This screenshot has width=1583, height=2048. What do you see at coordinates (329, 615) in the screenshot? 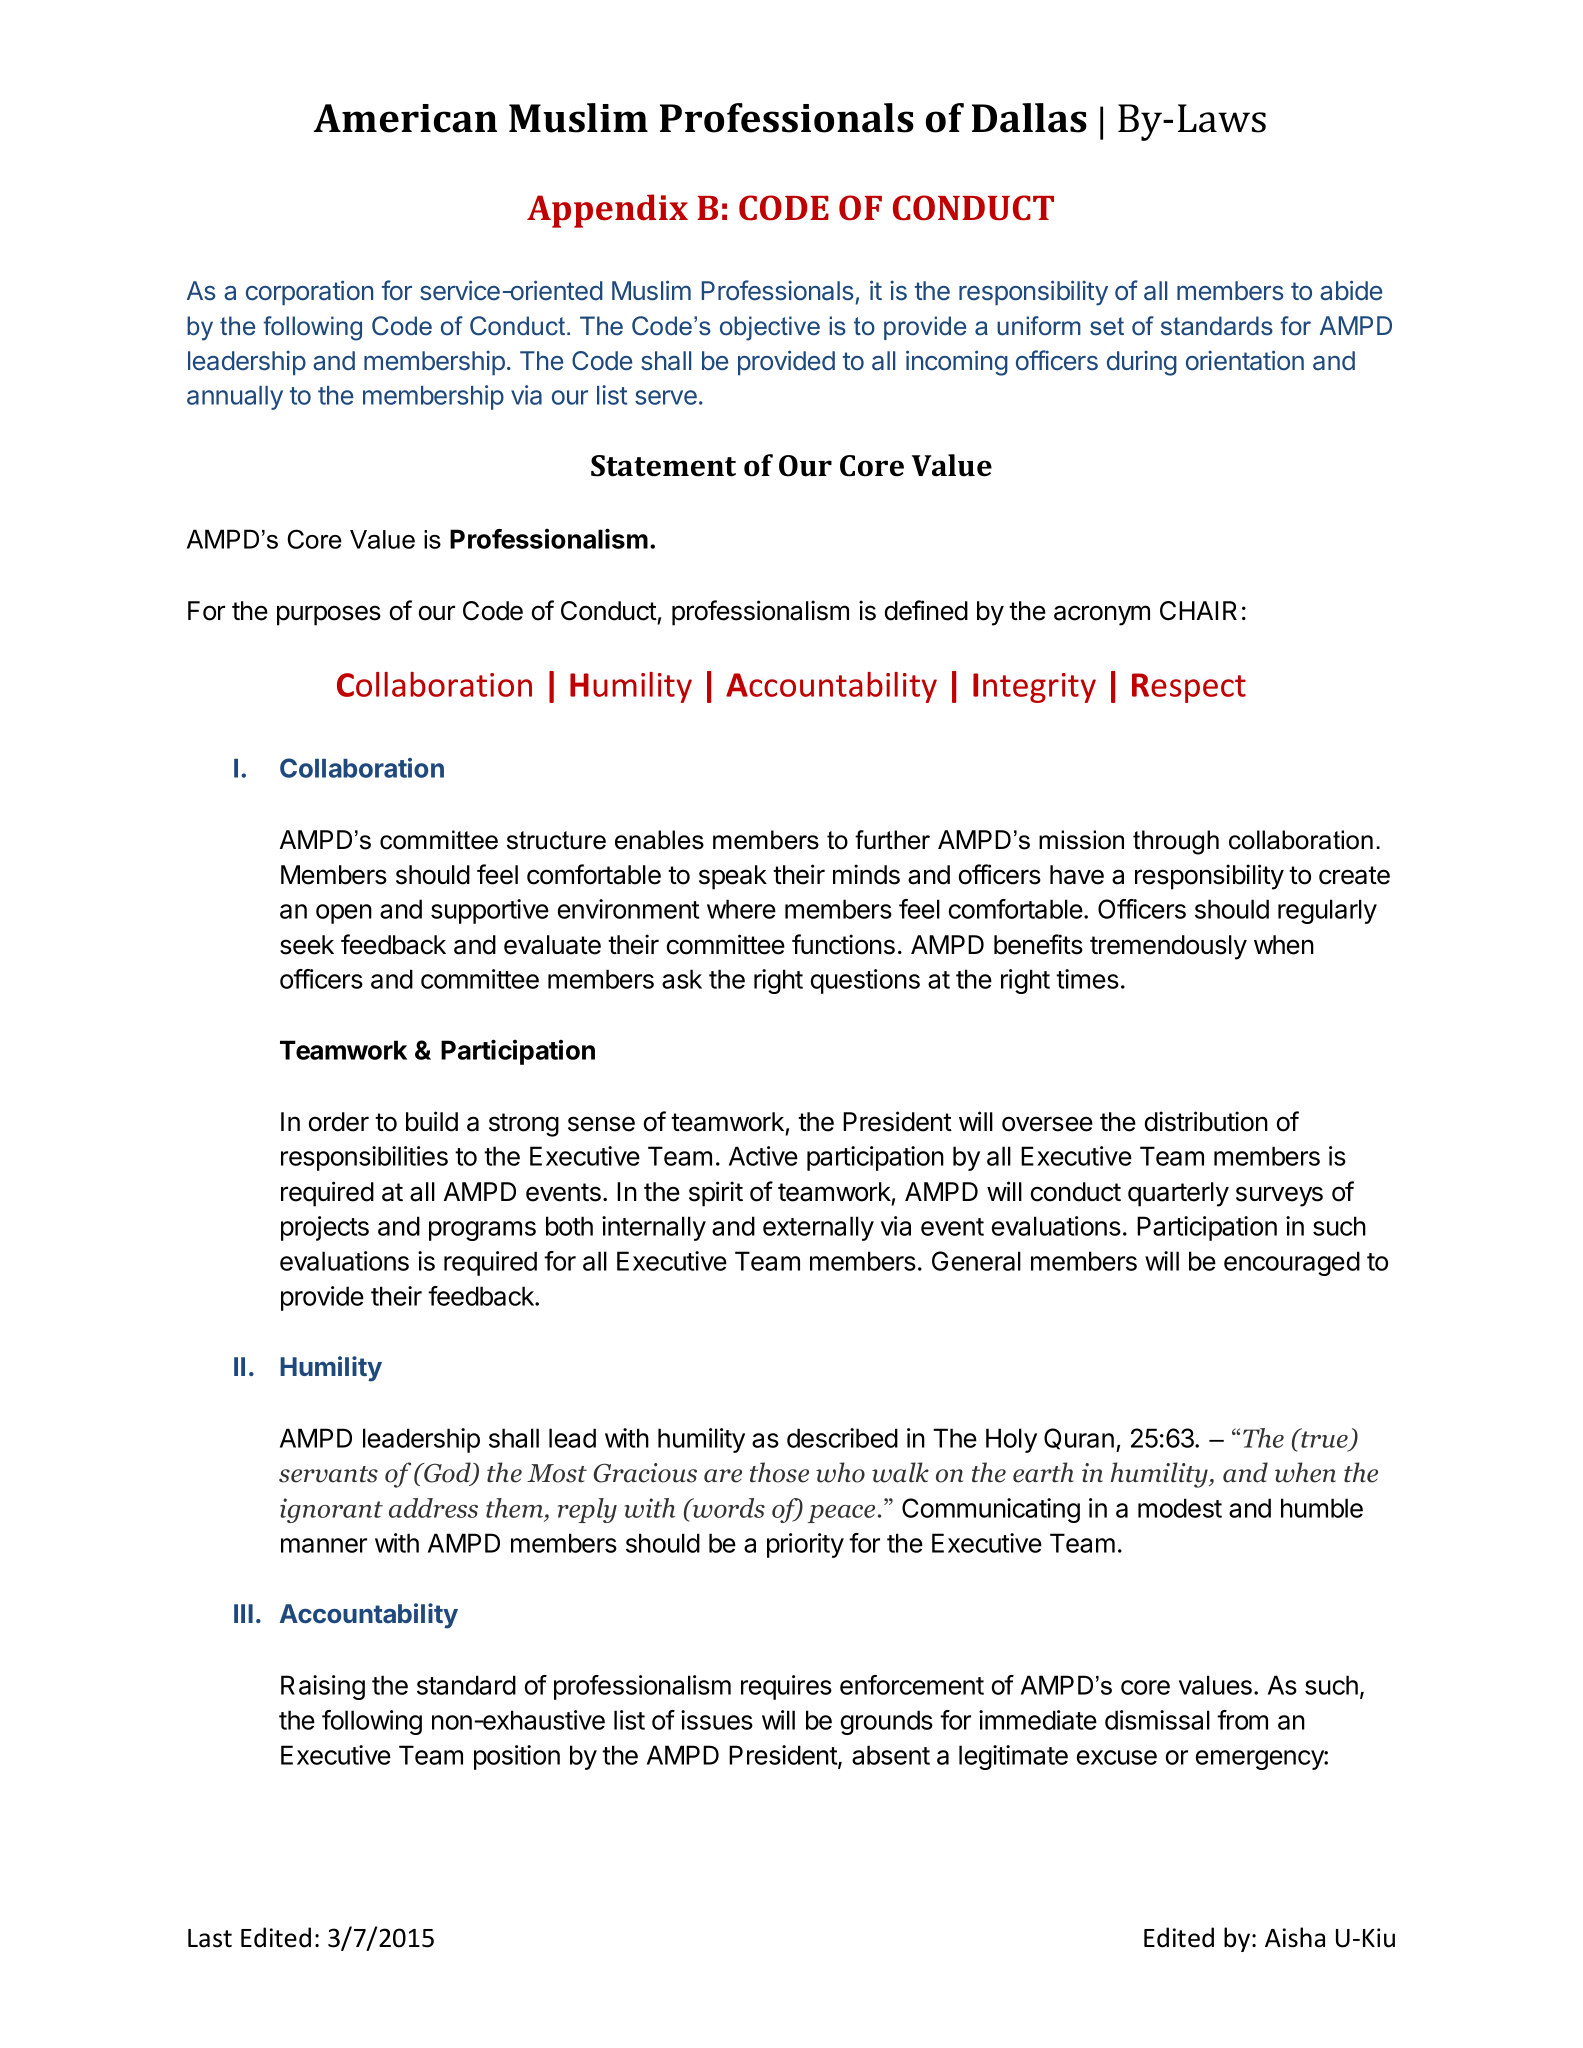
I see `purposes` at bounding box center [329, 615].
